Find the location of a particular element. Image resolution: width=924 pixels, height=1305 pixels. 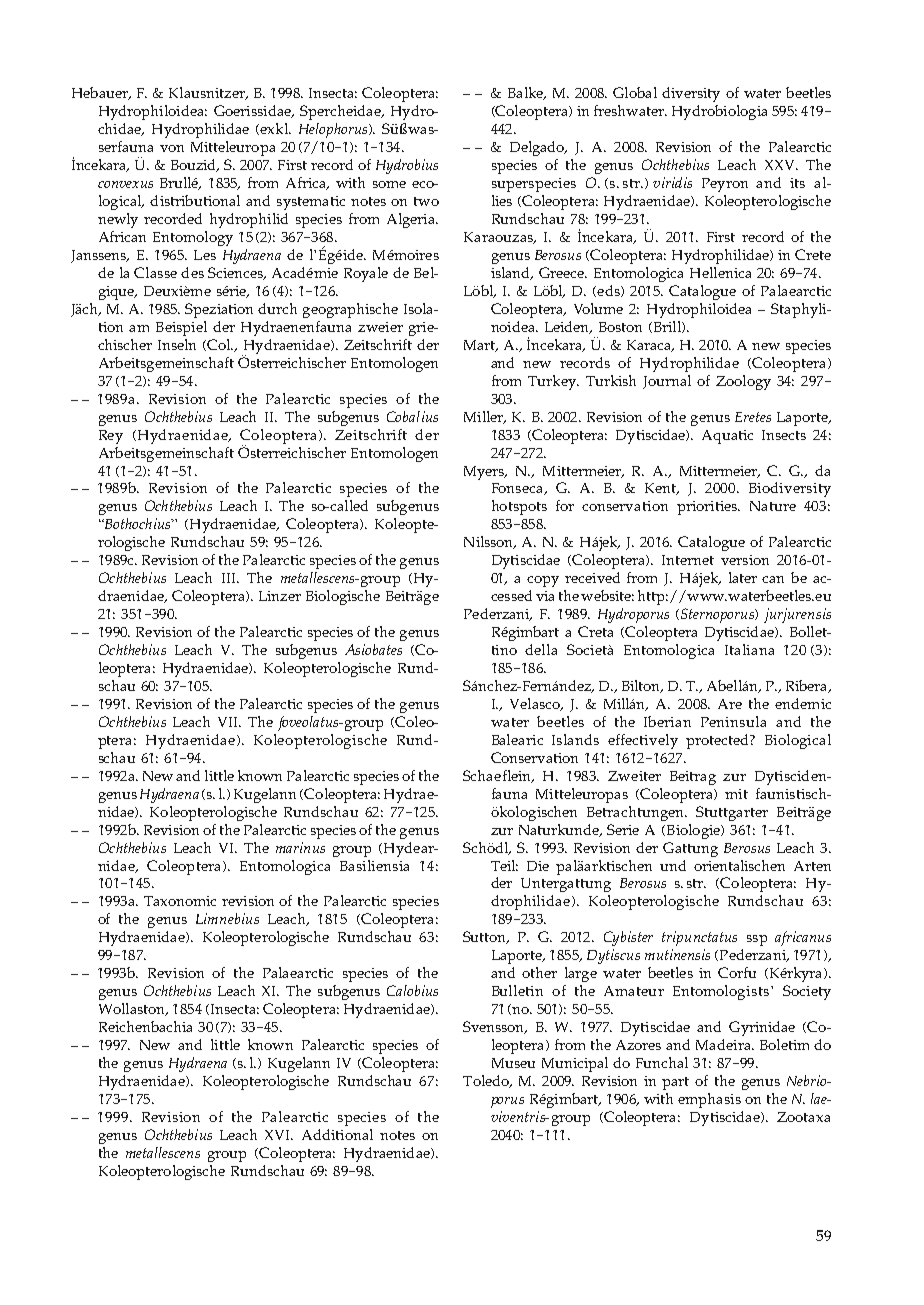

Taxonomic is located at coordinates (180, 901).
